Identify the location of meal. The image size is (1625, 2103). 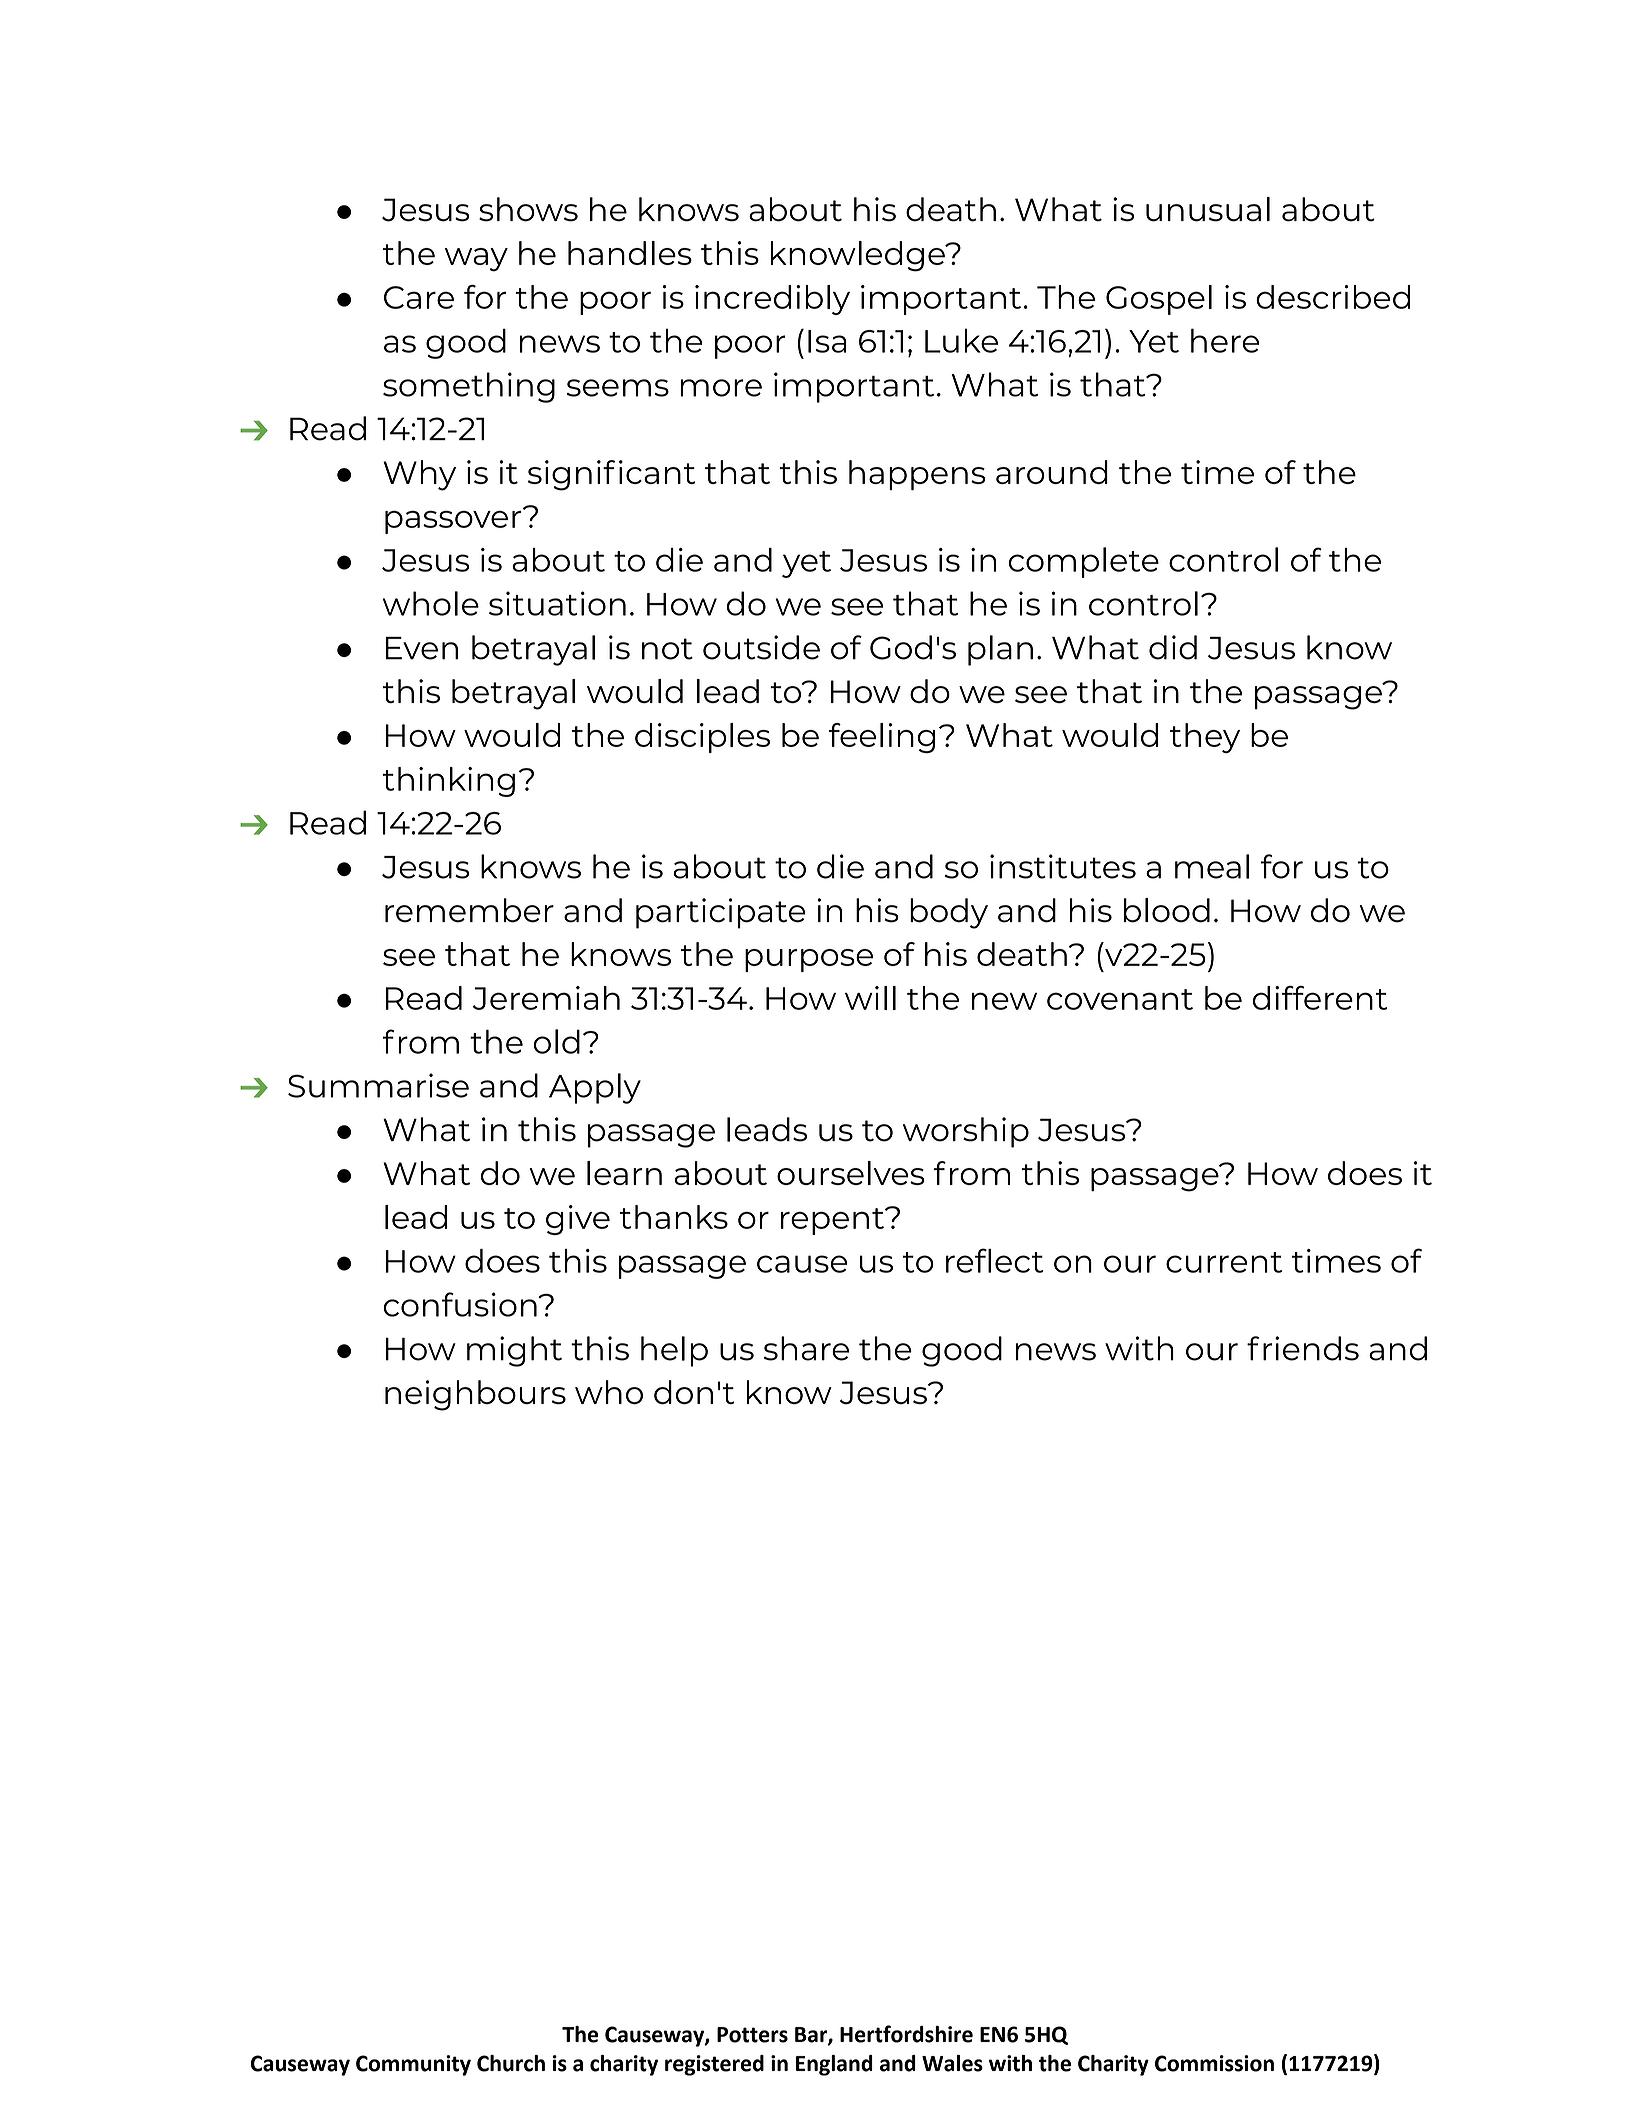
(1212, 866).
